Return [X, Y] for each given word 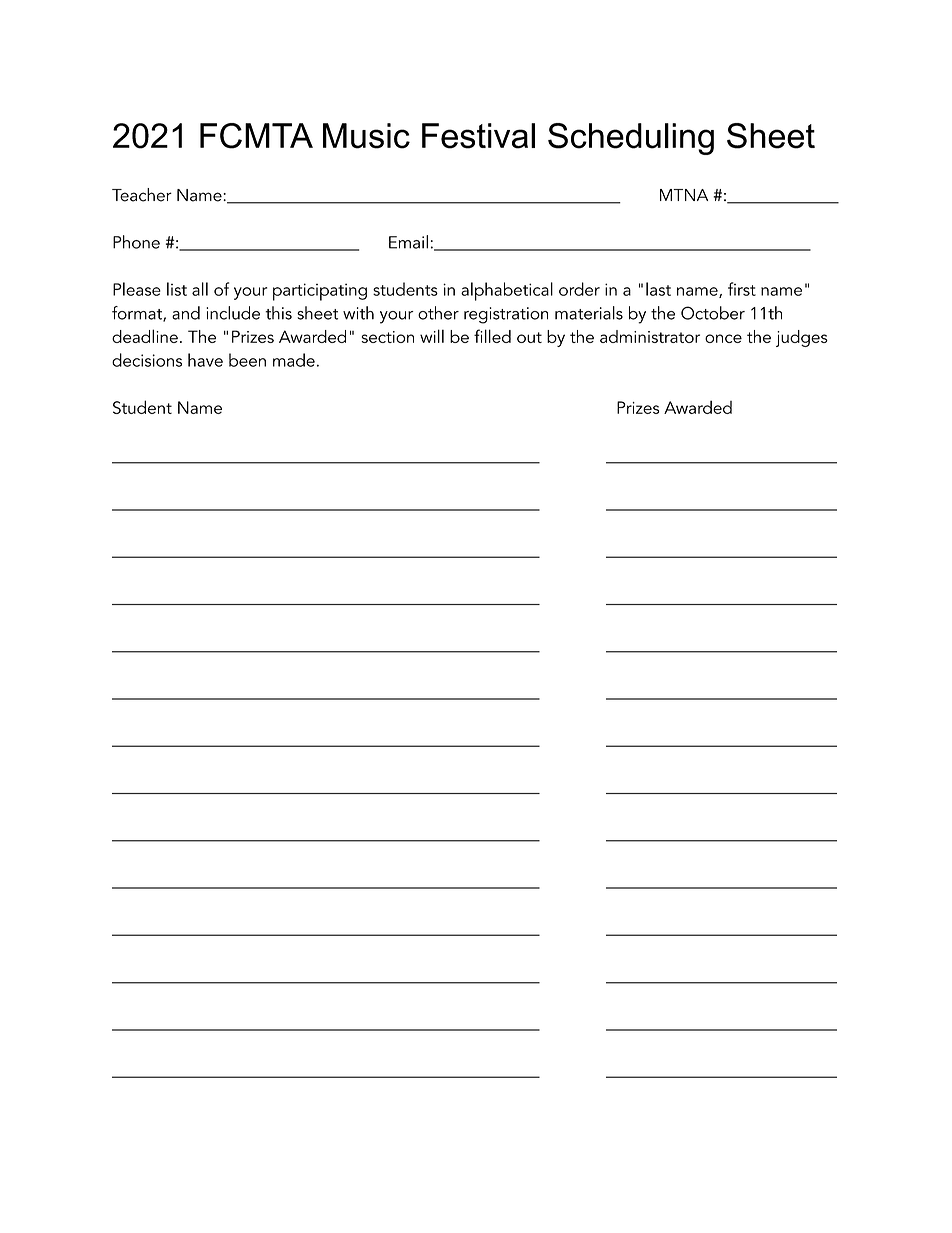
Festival [478, 136]
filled [492, 336]
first [742, 289]
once [723, 338]
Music [366, 136]
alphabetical [507, 291]
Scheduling [631, 139]
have [205, 360]
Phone [136, 242]
